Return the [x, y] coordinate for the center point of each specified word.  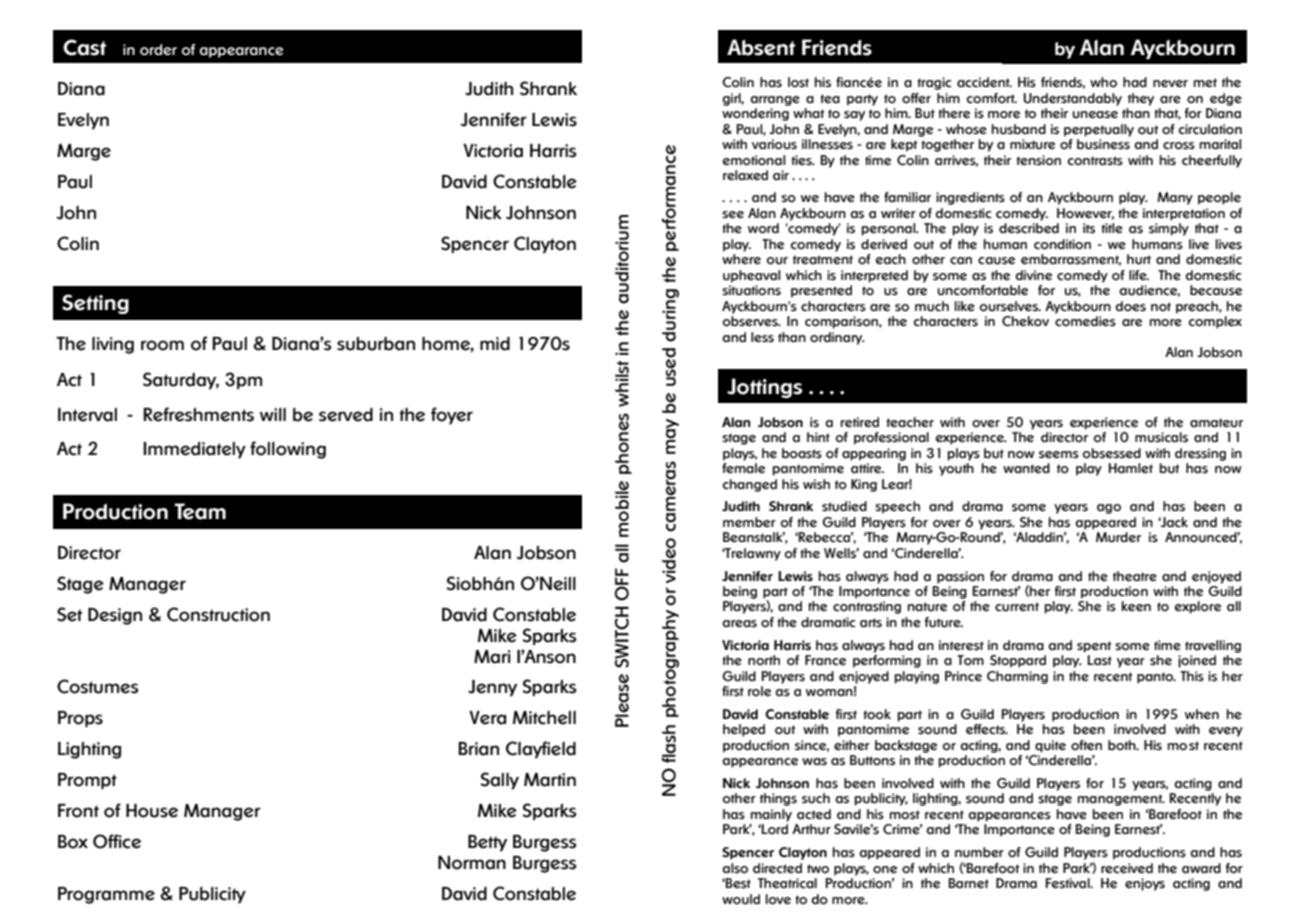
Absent [761, 47]
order [158, 50]
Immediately [194, 450]
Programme [106, 895]
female [743, 468]
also [735, 868]
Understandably [1073, 99]
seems [1059, 455]
